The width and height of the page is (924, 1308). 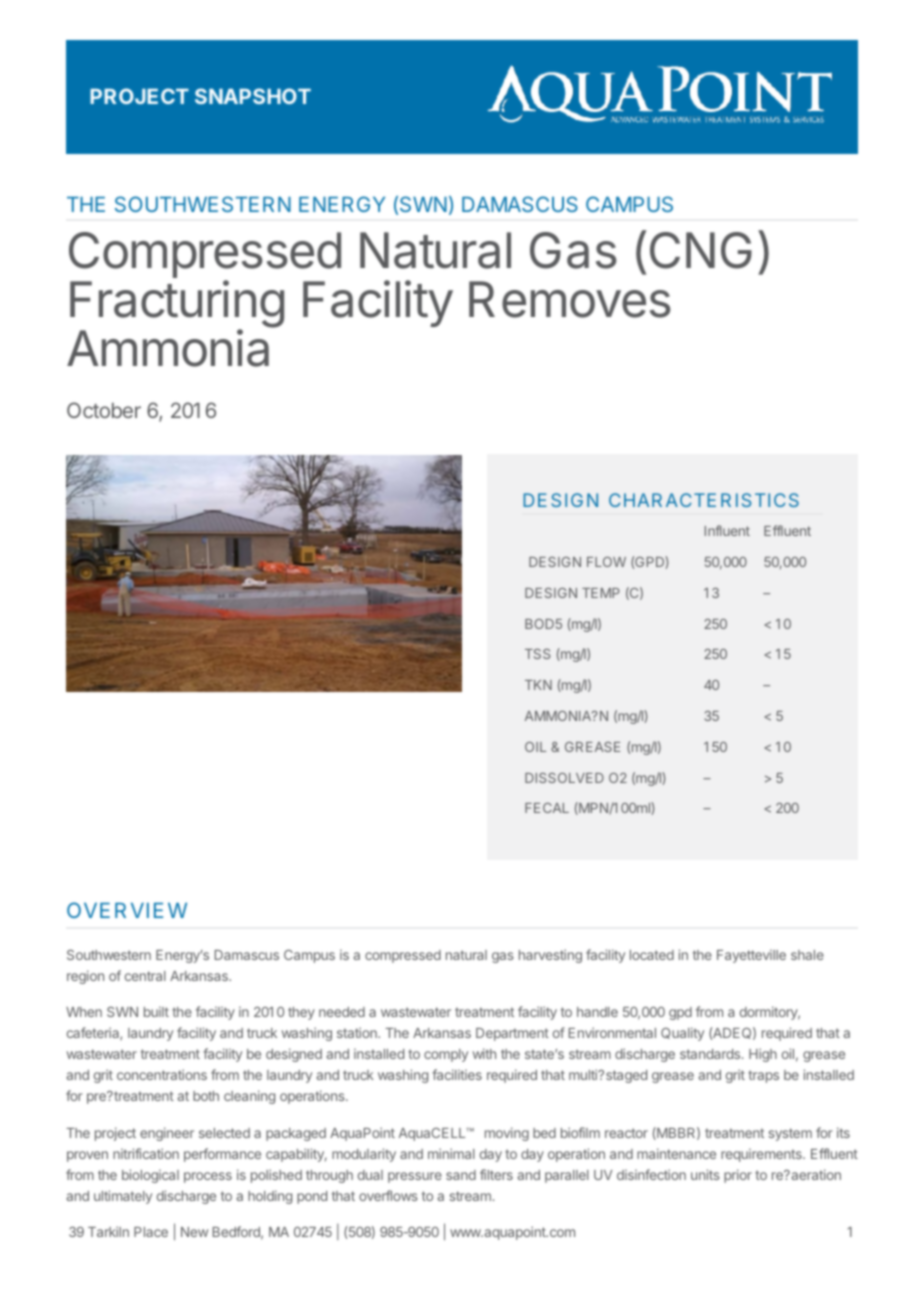 What do you see at coordinates (601, 593) in the page?
I see `TEMP` at bounding box center [601, 593].
